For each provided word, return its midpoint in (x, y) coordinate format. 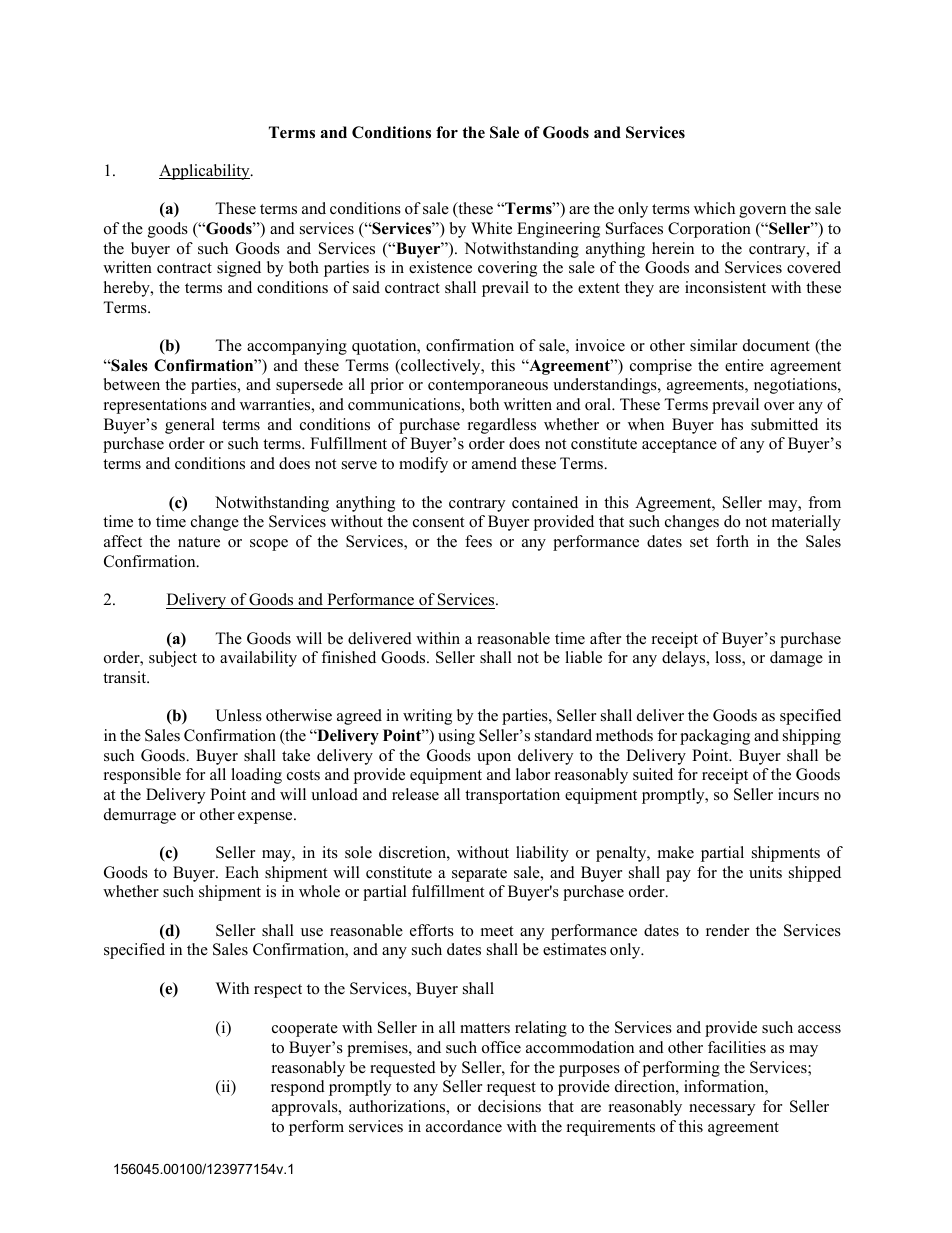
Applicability (205, 172)
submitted (784, 424)
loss (729, 658)
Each (242, 872)
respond (298, 1088)
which (714, 208)
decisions (509, 1106)
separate (479, 875)
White (491, 228)
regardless (502, 426)
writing (427, 717)
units (765, 872)
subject (173, 659)
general (190, 426)
